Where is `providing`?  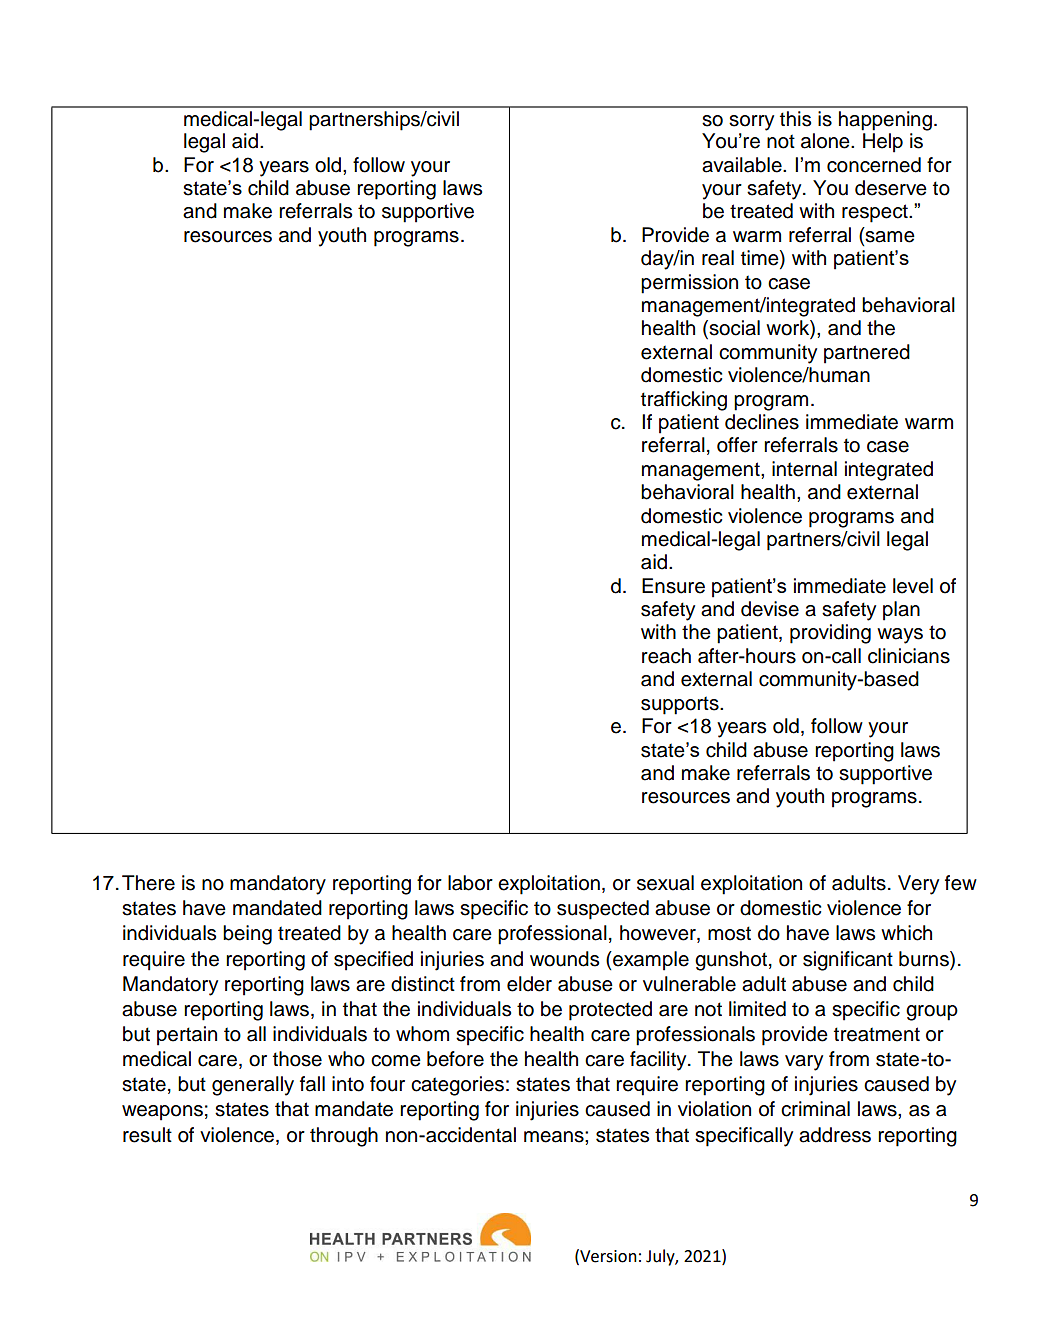 providing is located at coordinates (830, 634).
